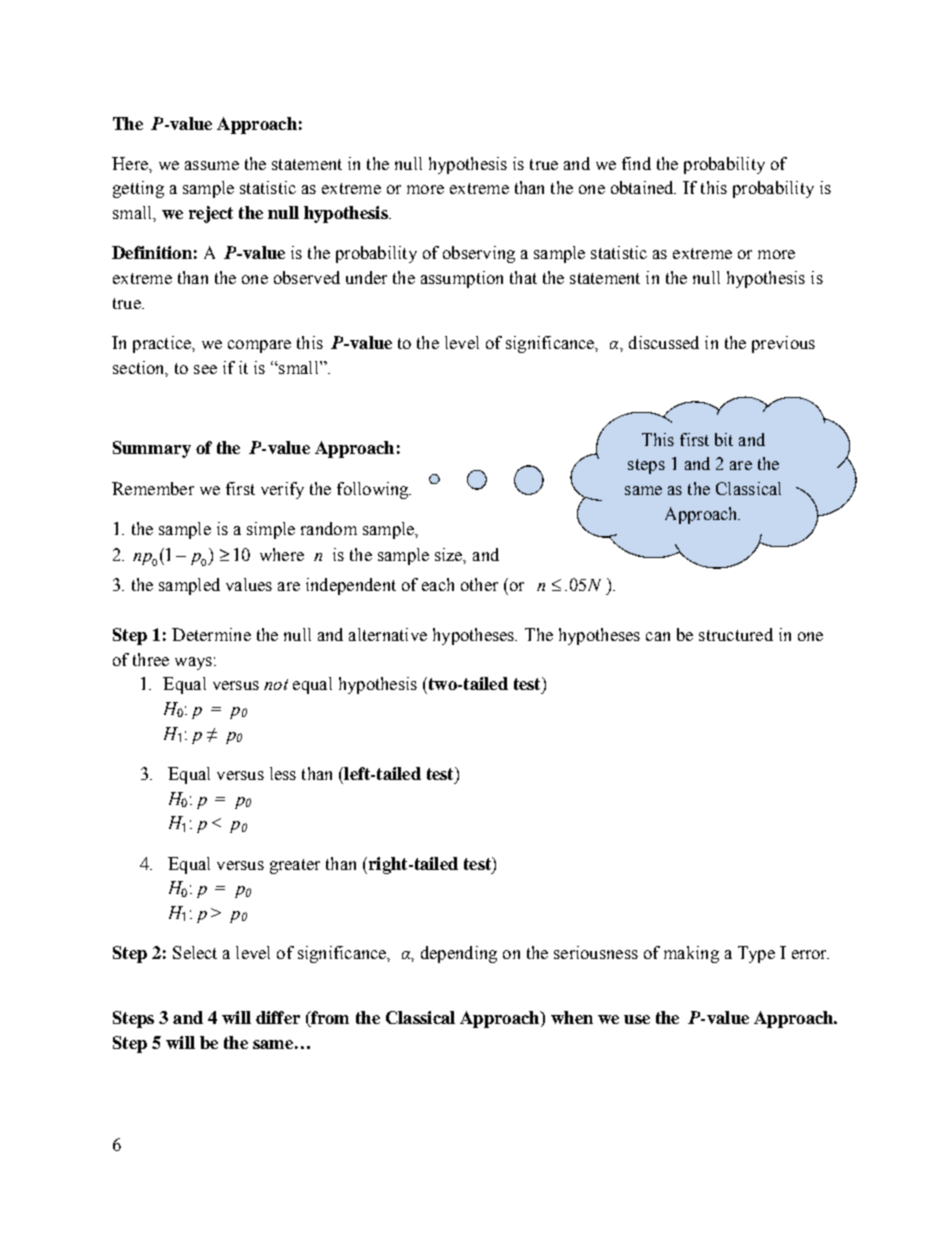 This document has height=1233, width=952. What do you see at coordinates (736, 634) in the document?
I see `structured` at bounding box center [736, 634].
